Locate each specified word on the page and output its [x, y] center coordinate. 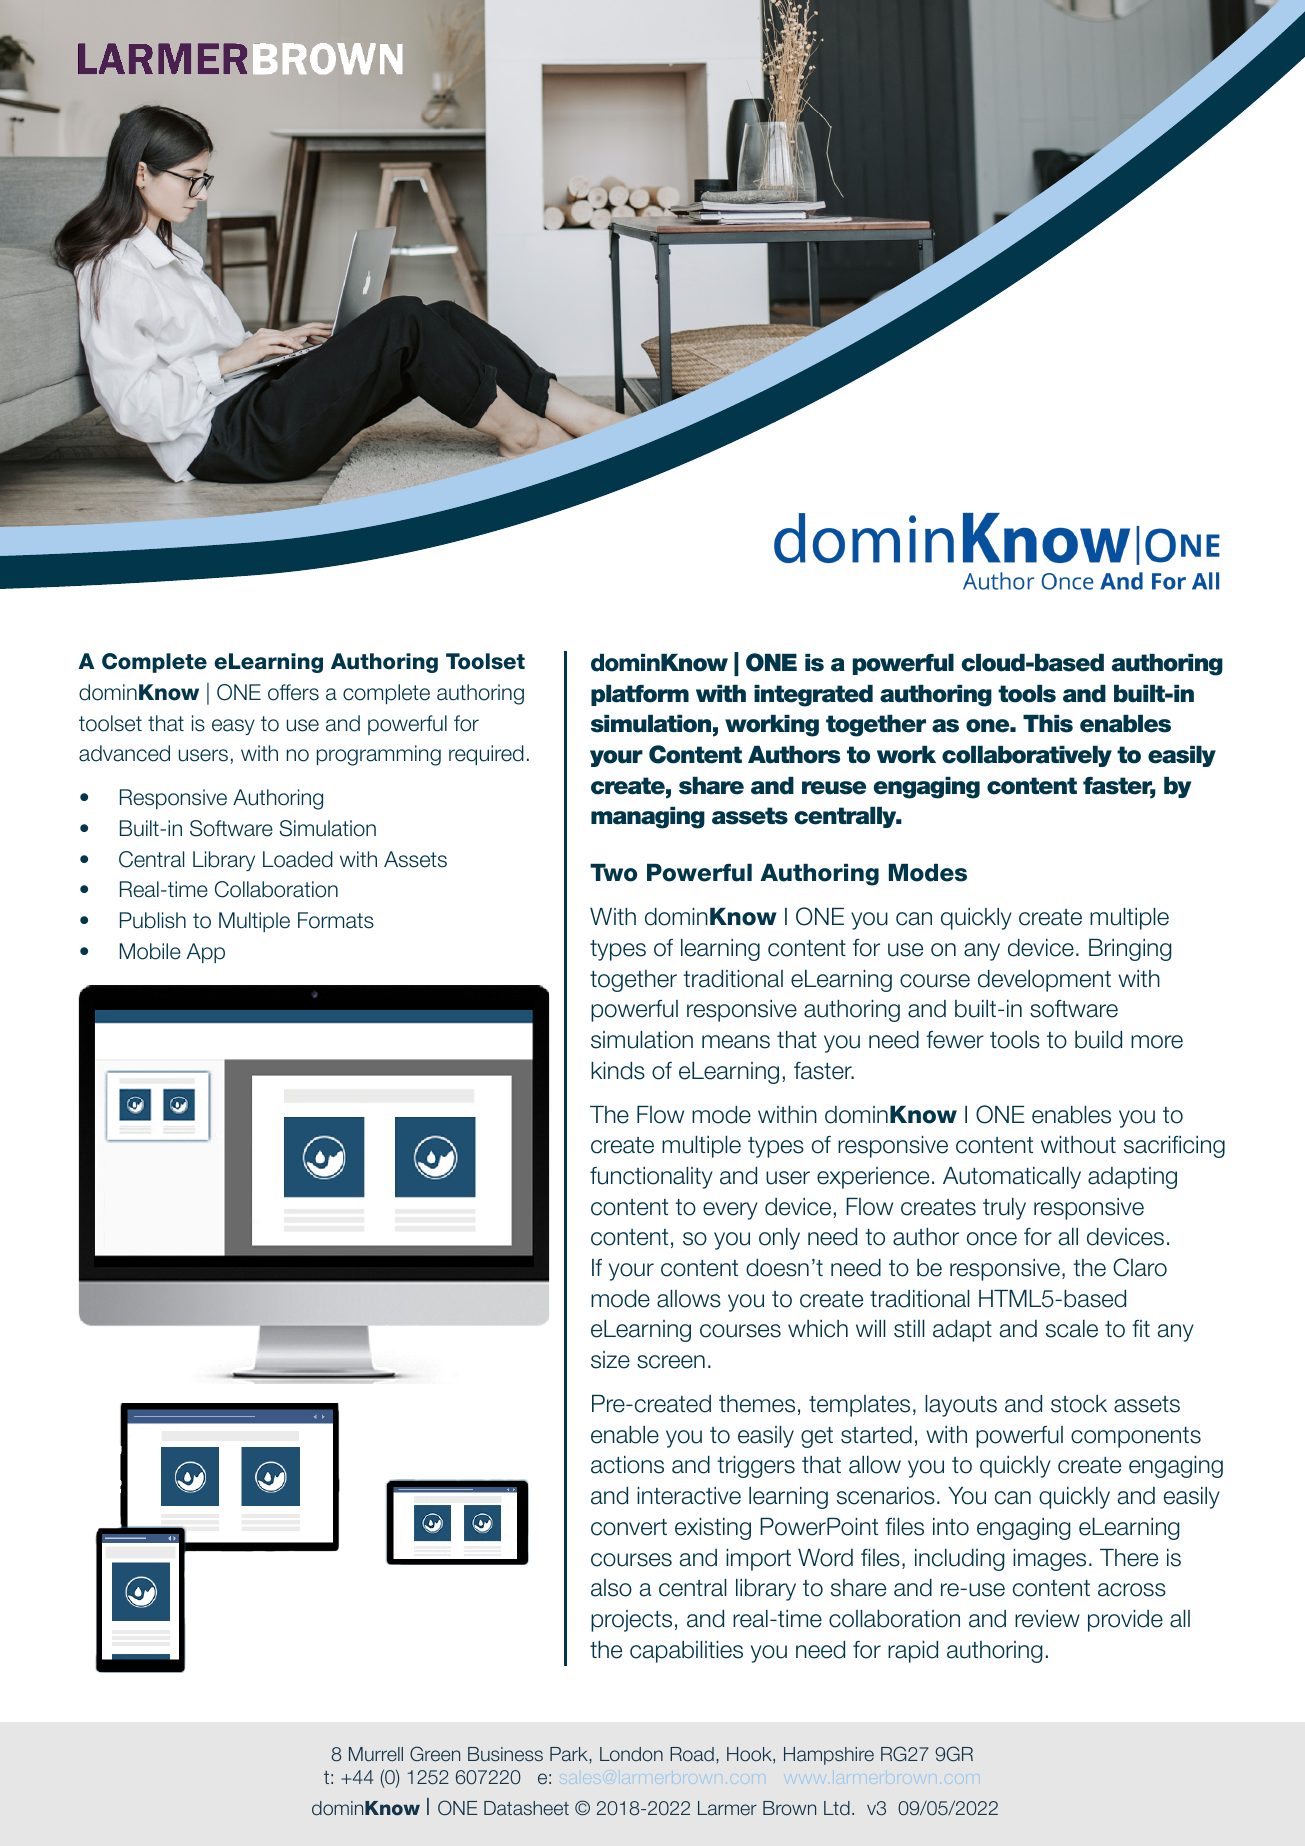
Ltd [837, 1808]
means [736, 1042]
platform [640, 695]
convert [629, 1527]
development [1044, 981]
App [206, 953]
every [730, 1211]
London [631, 1754]
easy [233, 727]
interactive [689, 1496]
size [610, 1360]
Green [435, 1754]
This [1048, 724]
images [1049, 1560]
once [992, 1239]
